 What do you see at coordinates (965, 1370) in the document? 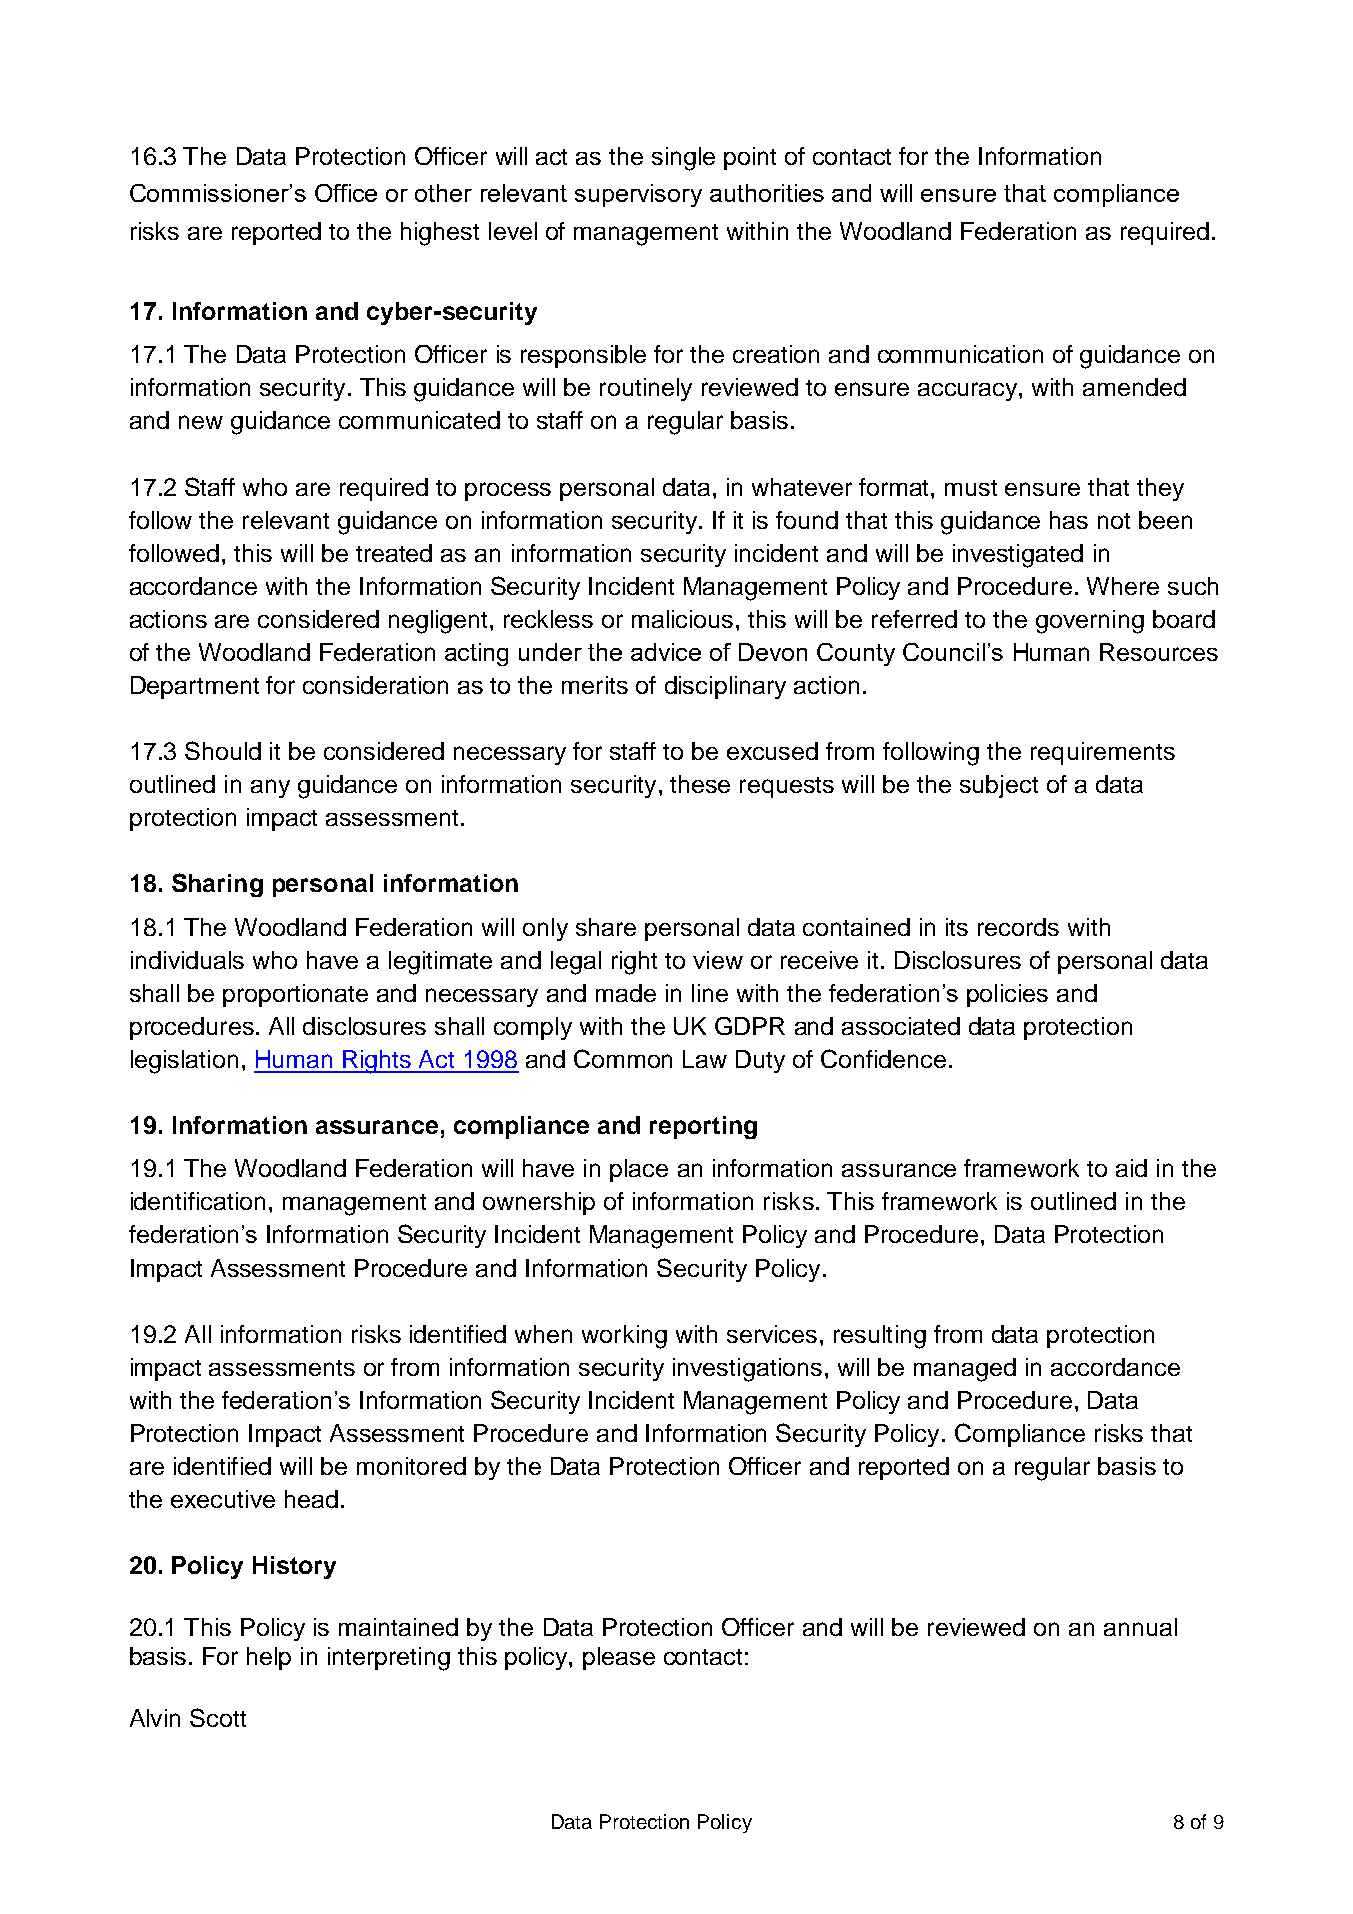
I see `managed` at bounding box center [965, 1370].
